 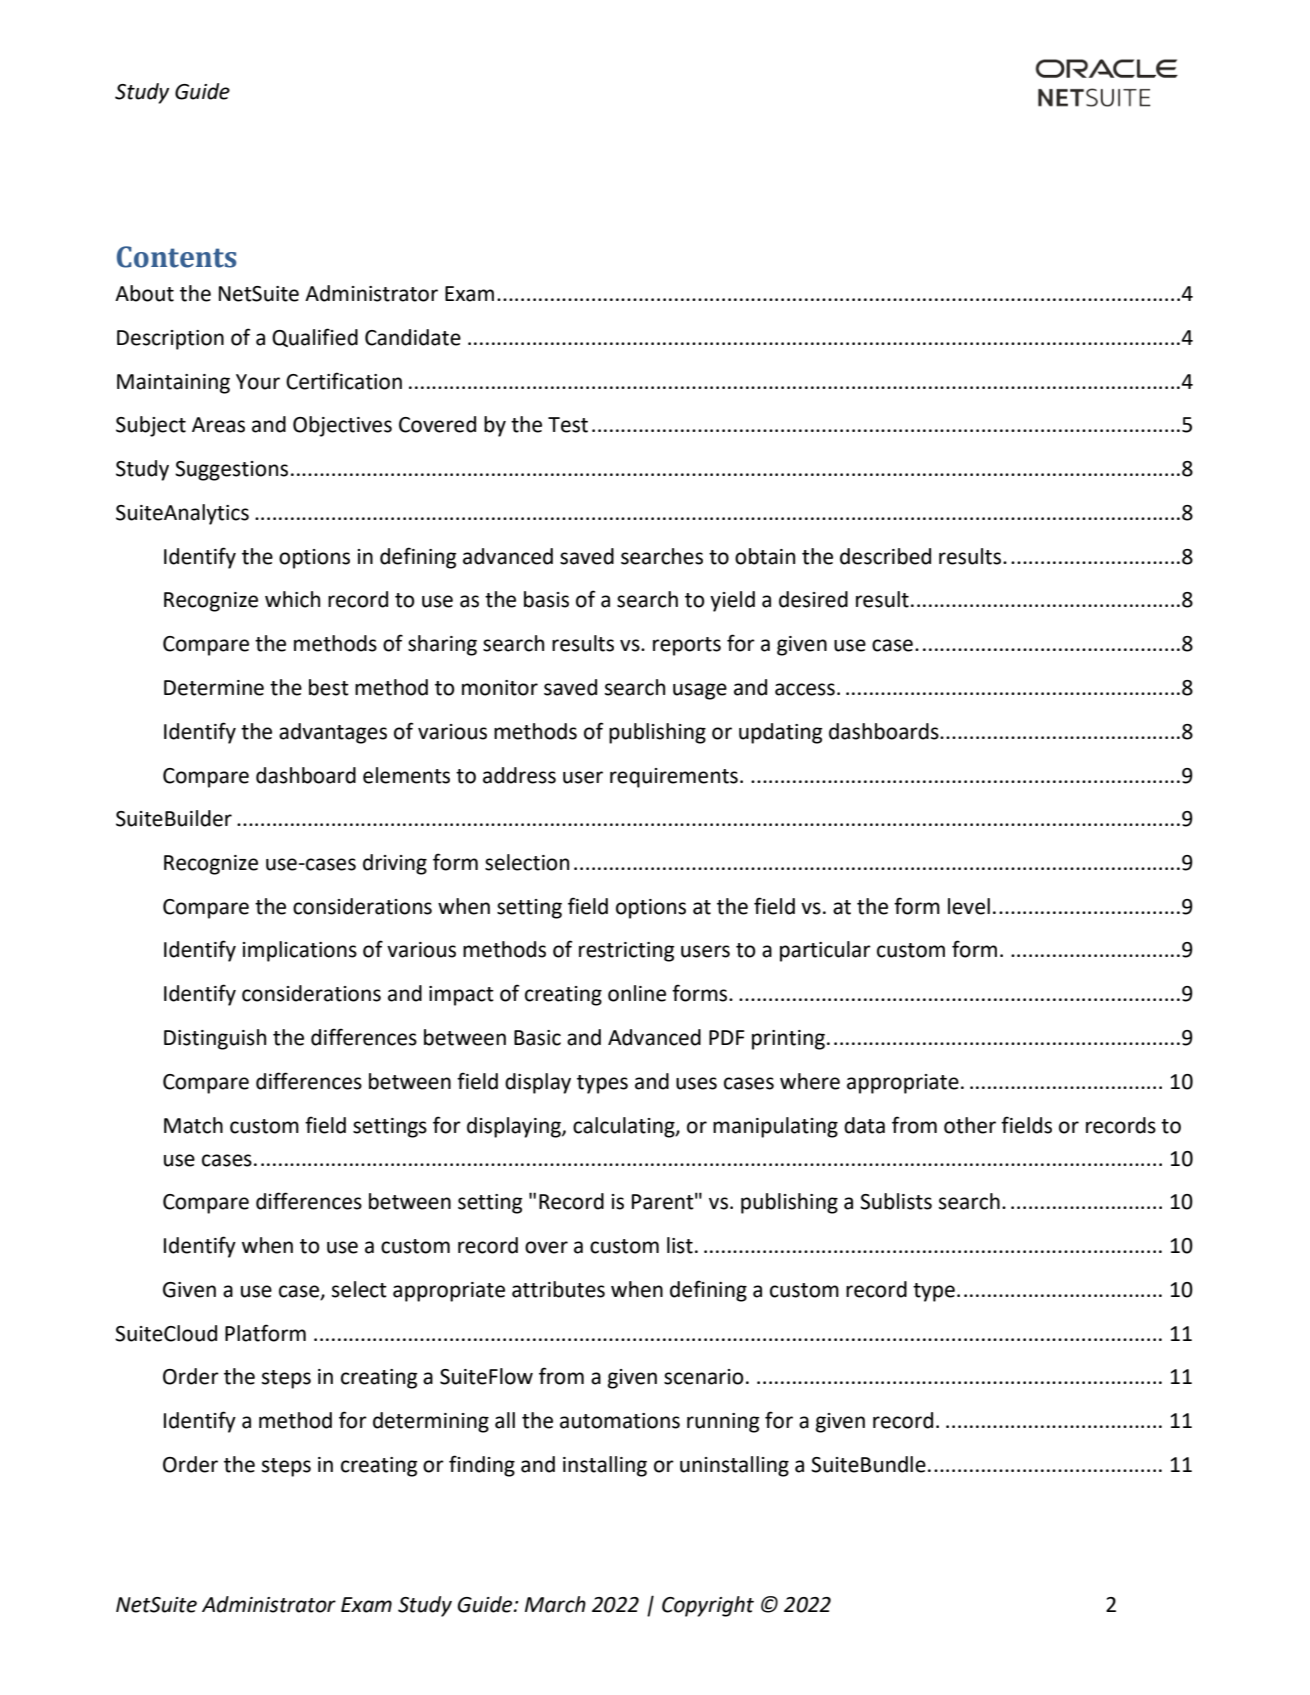 I want to click on March, so click(x=555, y=1604).
